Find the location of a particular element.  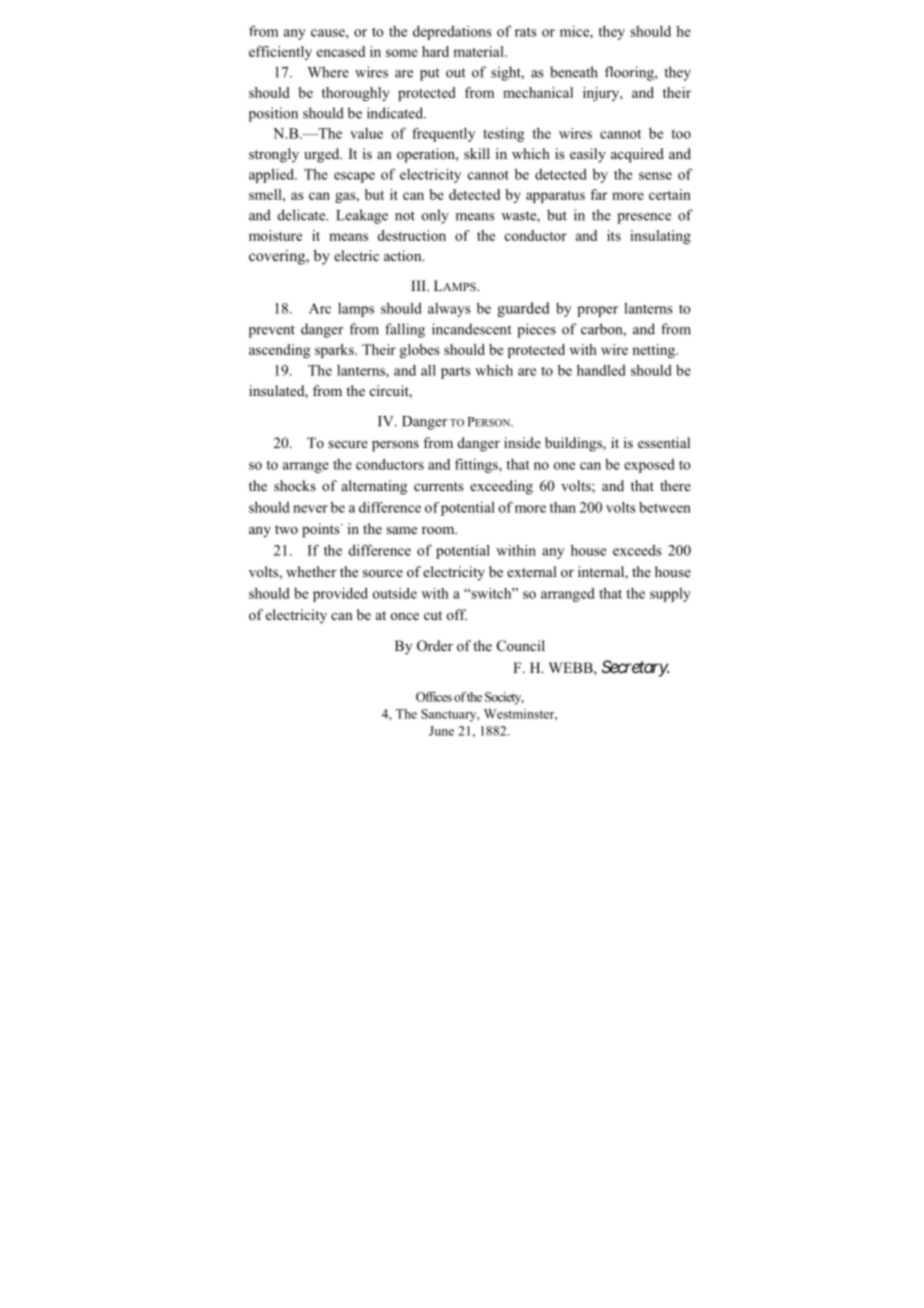

presence is located at coordinates (644, 218).
